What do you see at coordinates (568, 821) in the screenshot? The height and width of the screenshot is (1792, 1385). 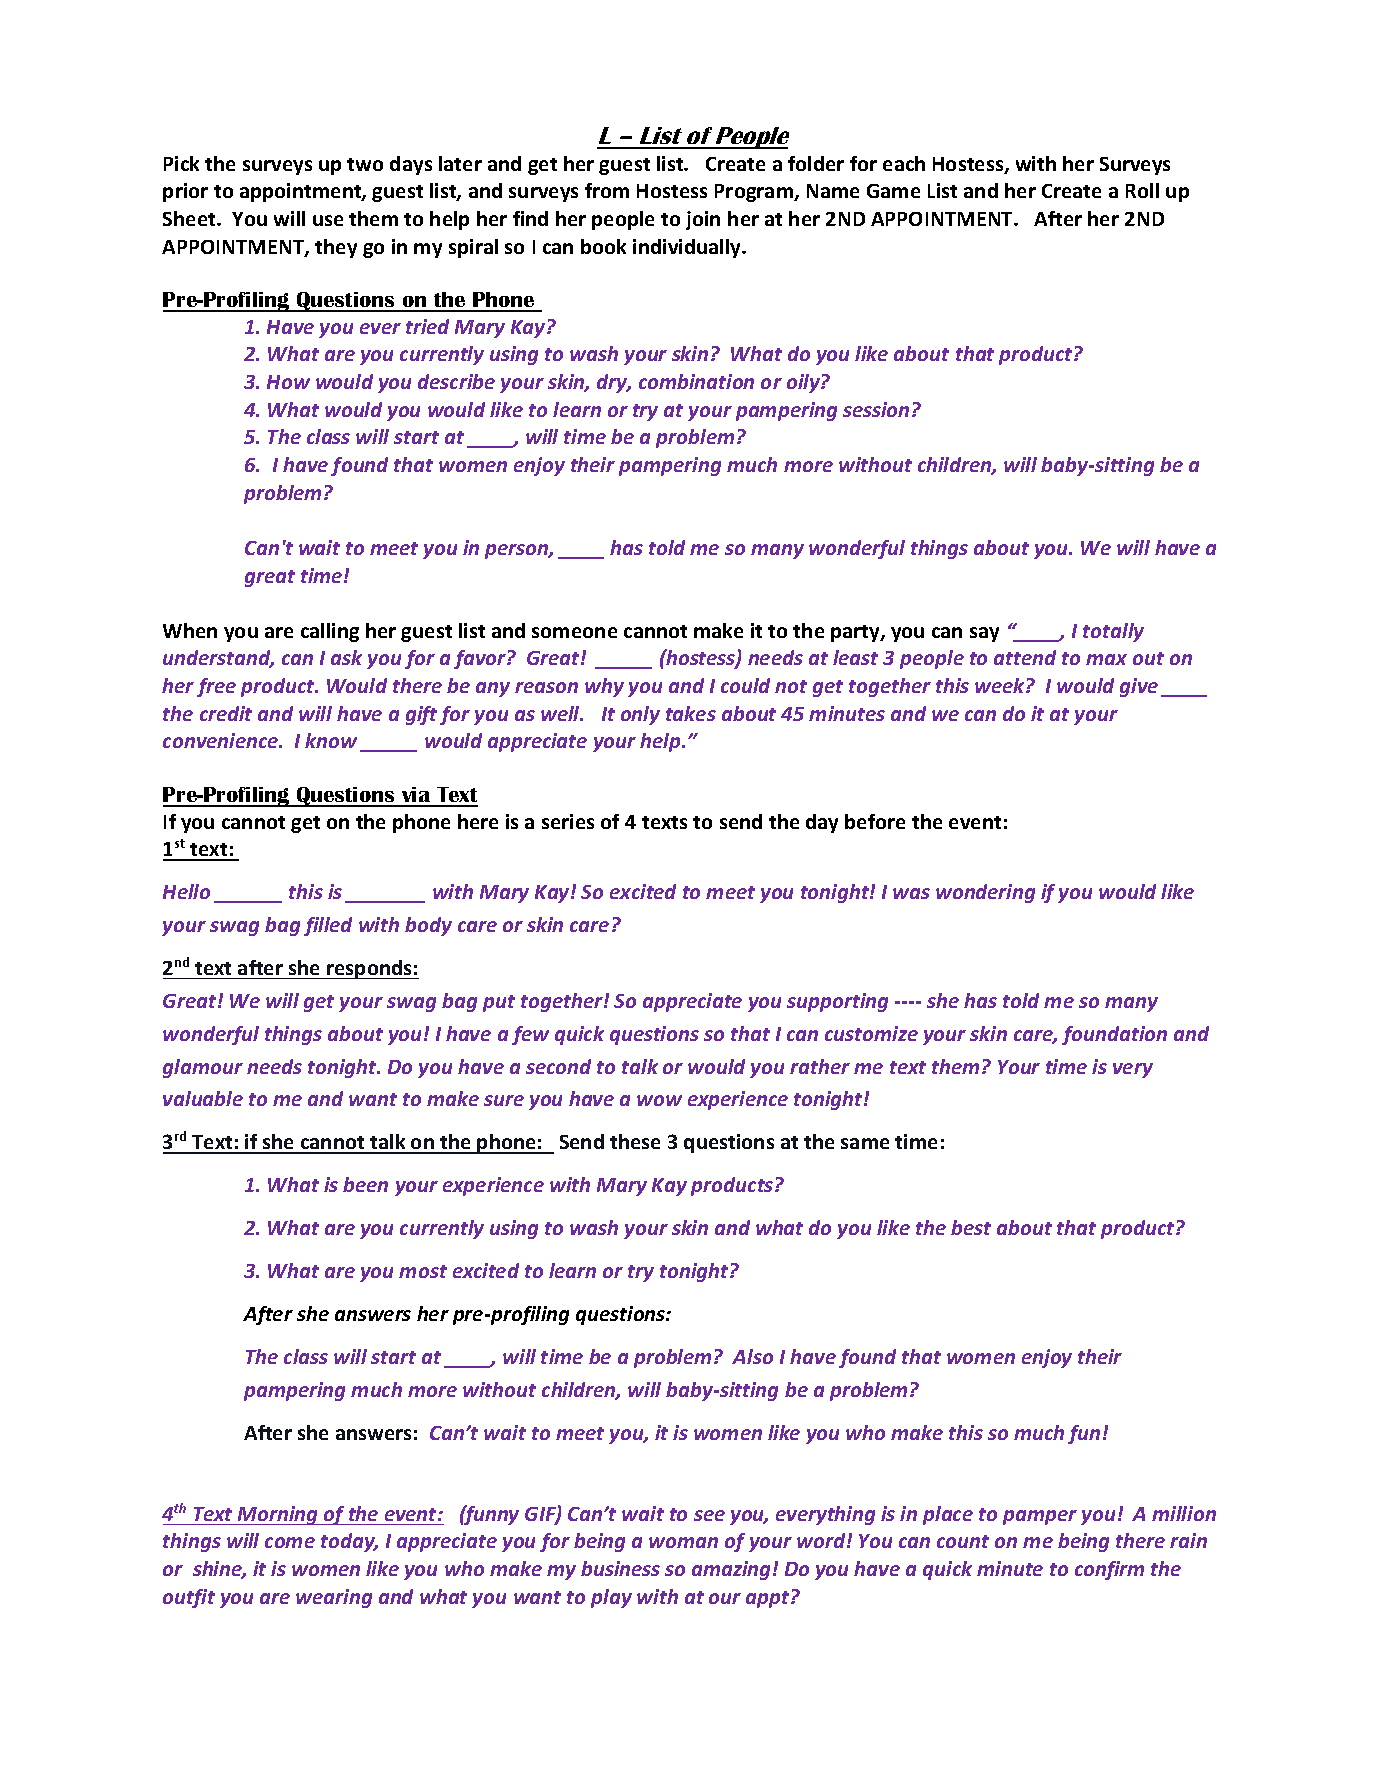 I see `series` at bounding box center [568, 821].
